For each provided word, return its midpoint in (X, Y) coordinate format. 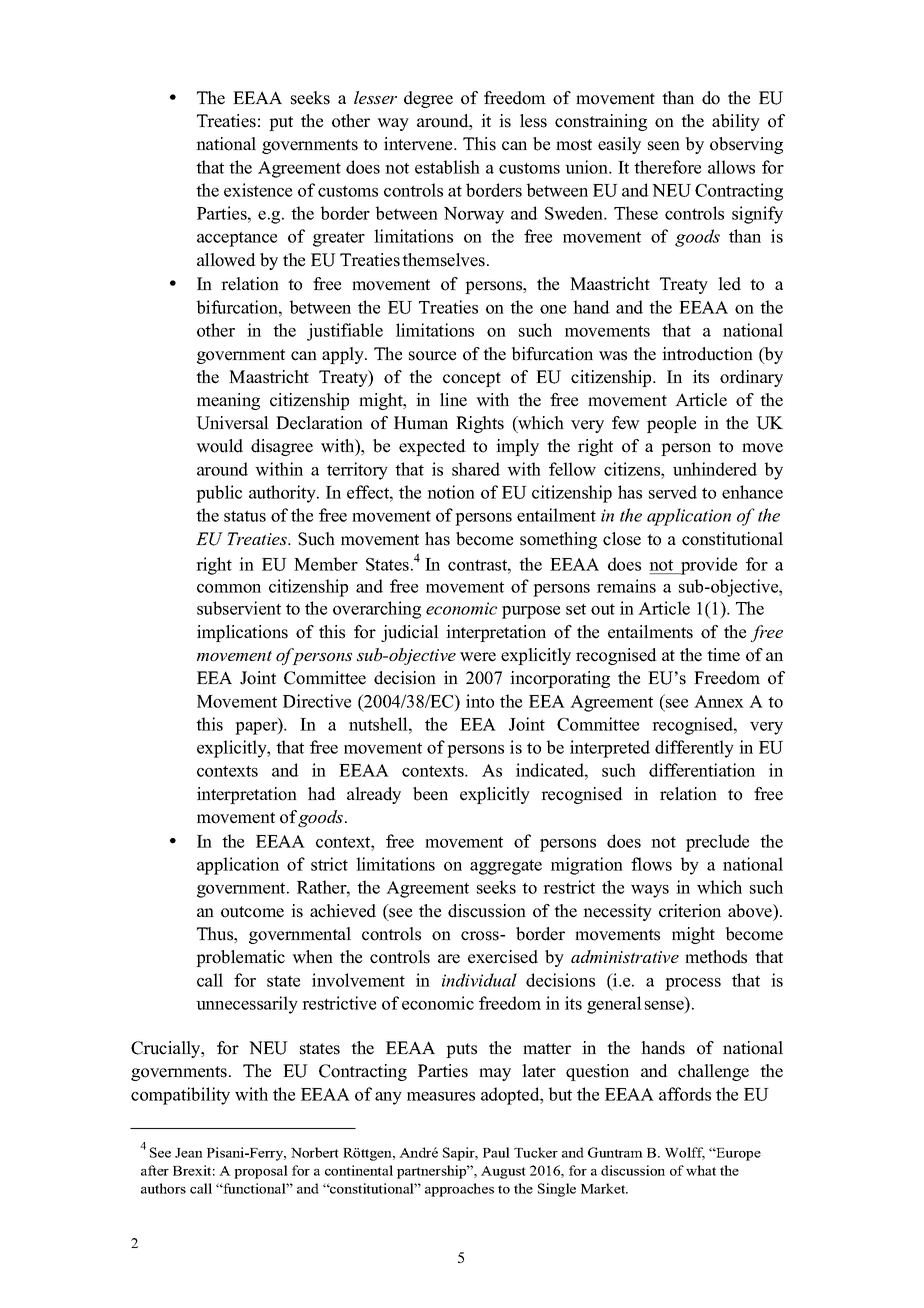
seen (664, 146)
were (478, 657)
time (723, 655)
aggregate (506, 867)
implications (242, 633)
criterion (690, 911)
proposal (261, 1172)
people (671, 424)
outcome (252, 912)
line (453, 400)
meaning (228, 401)
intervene (419, 144)
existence (258, 190)
